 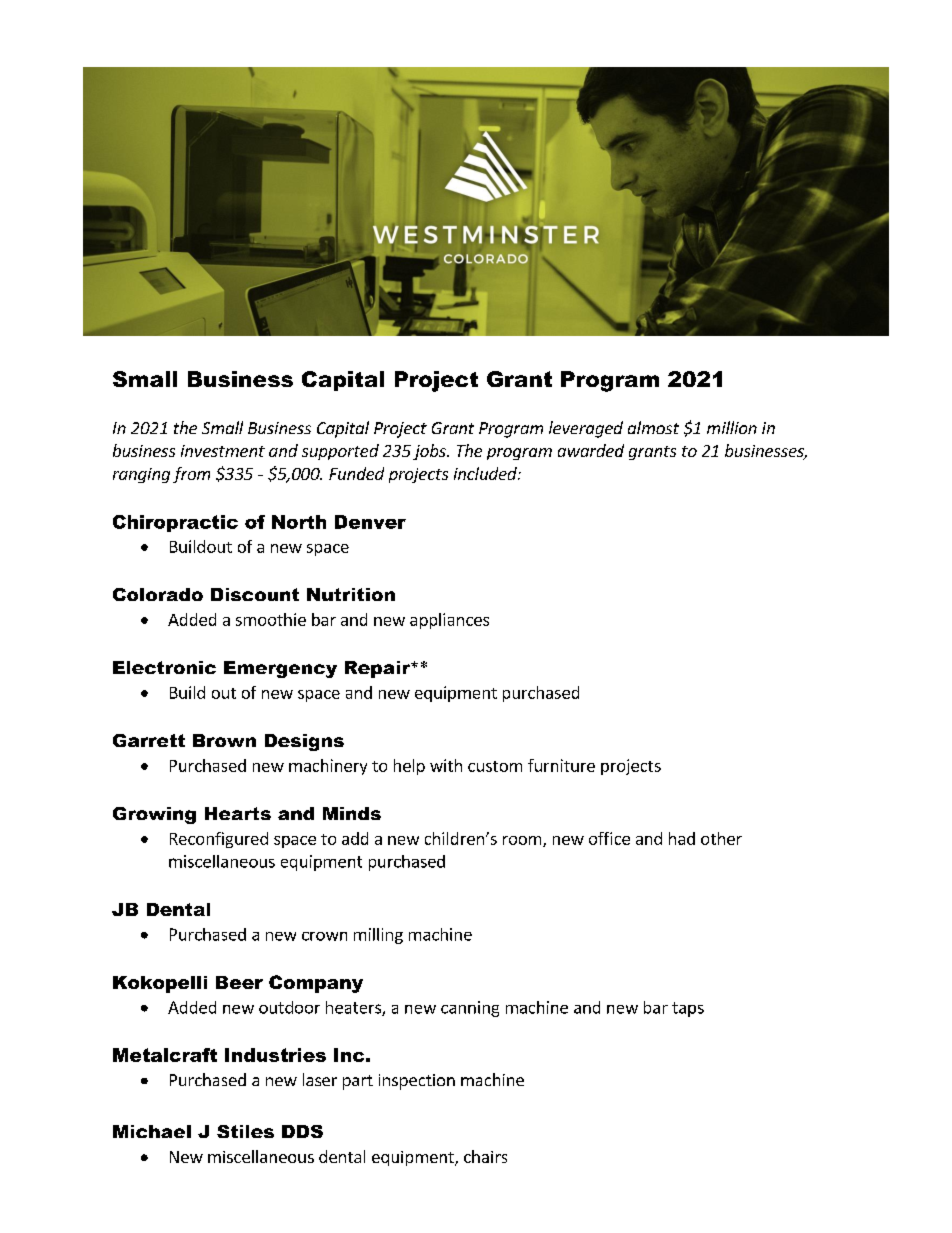 I want to click on with, so click(x=446, y=765).
